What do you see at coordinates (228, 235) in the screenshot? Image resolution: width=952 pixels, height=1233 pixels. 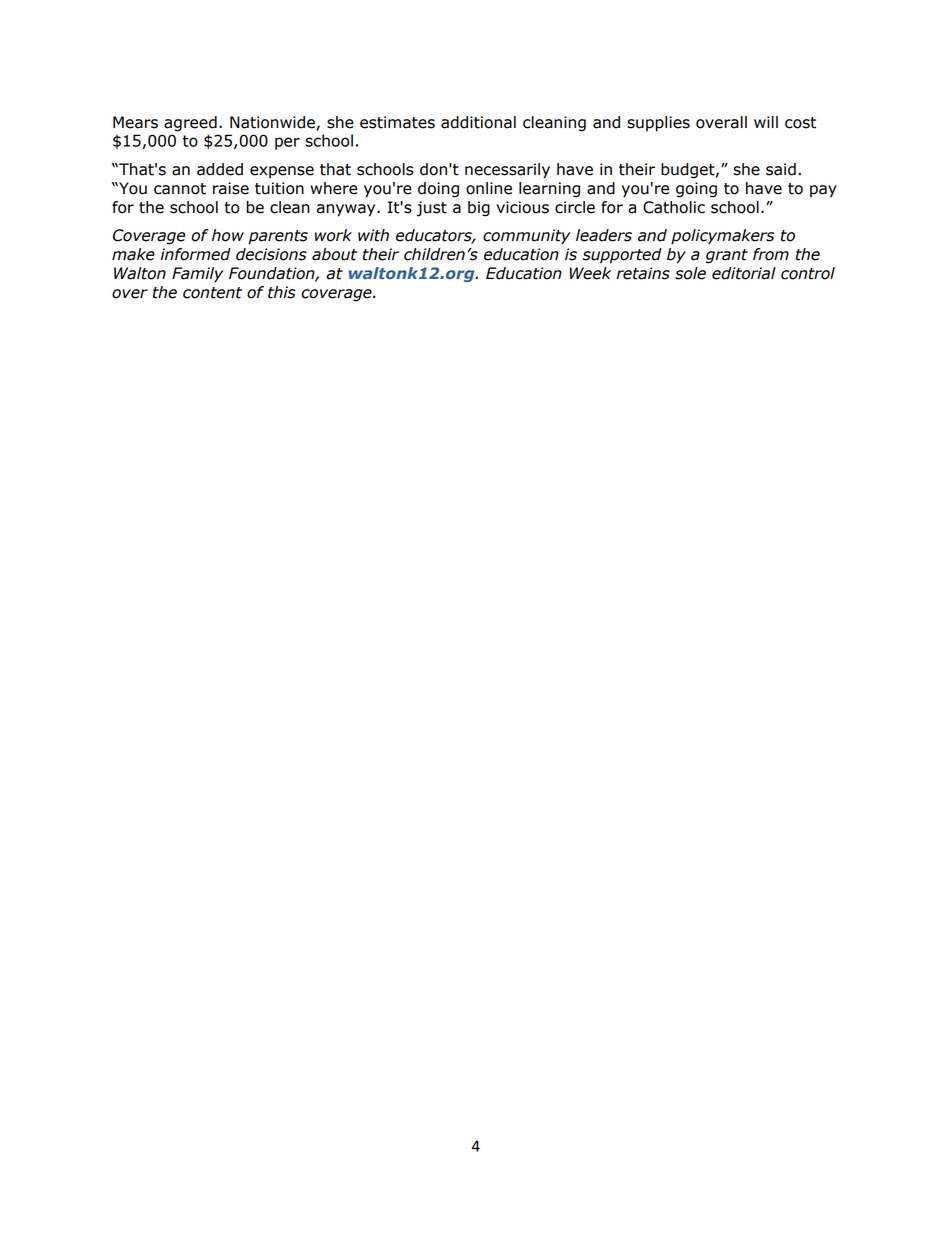 I see `how` at bounding box center [228, 235].
